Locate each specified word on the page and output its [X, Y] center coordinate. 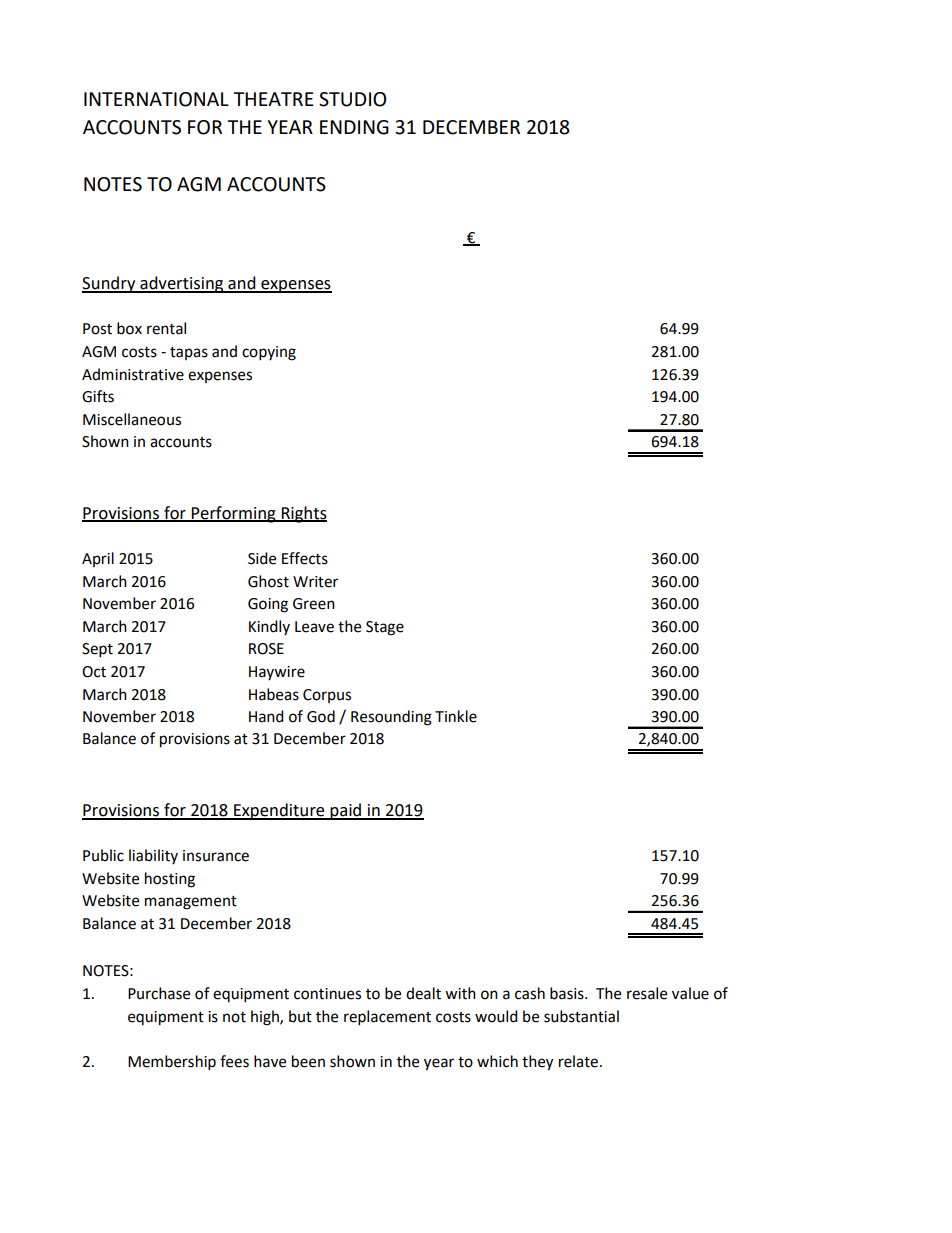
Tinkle [456, 716]
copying [269, 353]
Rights [303, 514]
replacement [387, 1018]
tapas [189, 353]
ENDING [354, 127]
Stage [385, 628]
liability [153, 856]
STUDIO [352, 99]
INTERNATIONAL [156, 99]
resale [647, 993]
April [98, 559]
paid [346, 811]
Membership [172, 1063]
